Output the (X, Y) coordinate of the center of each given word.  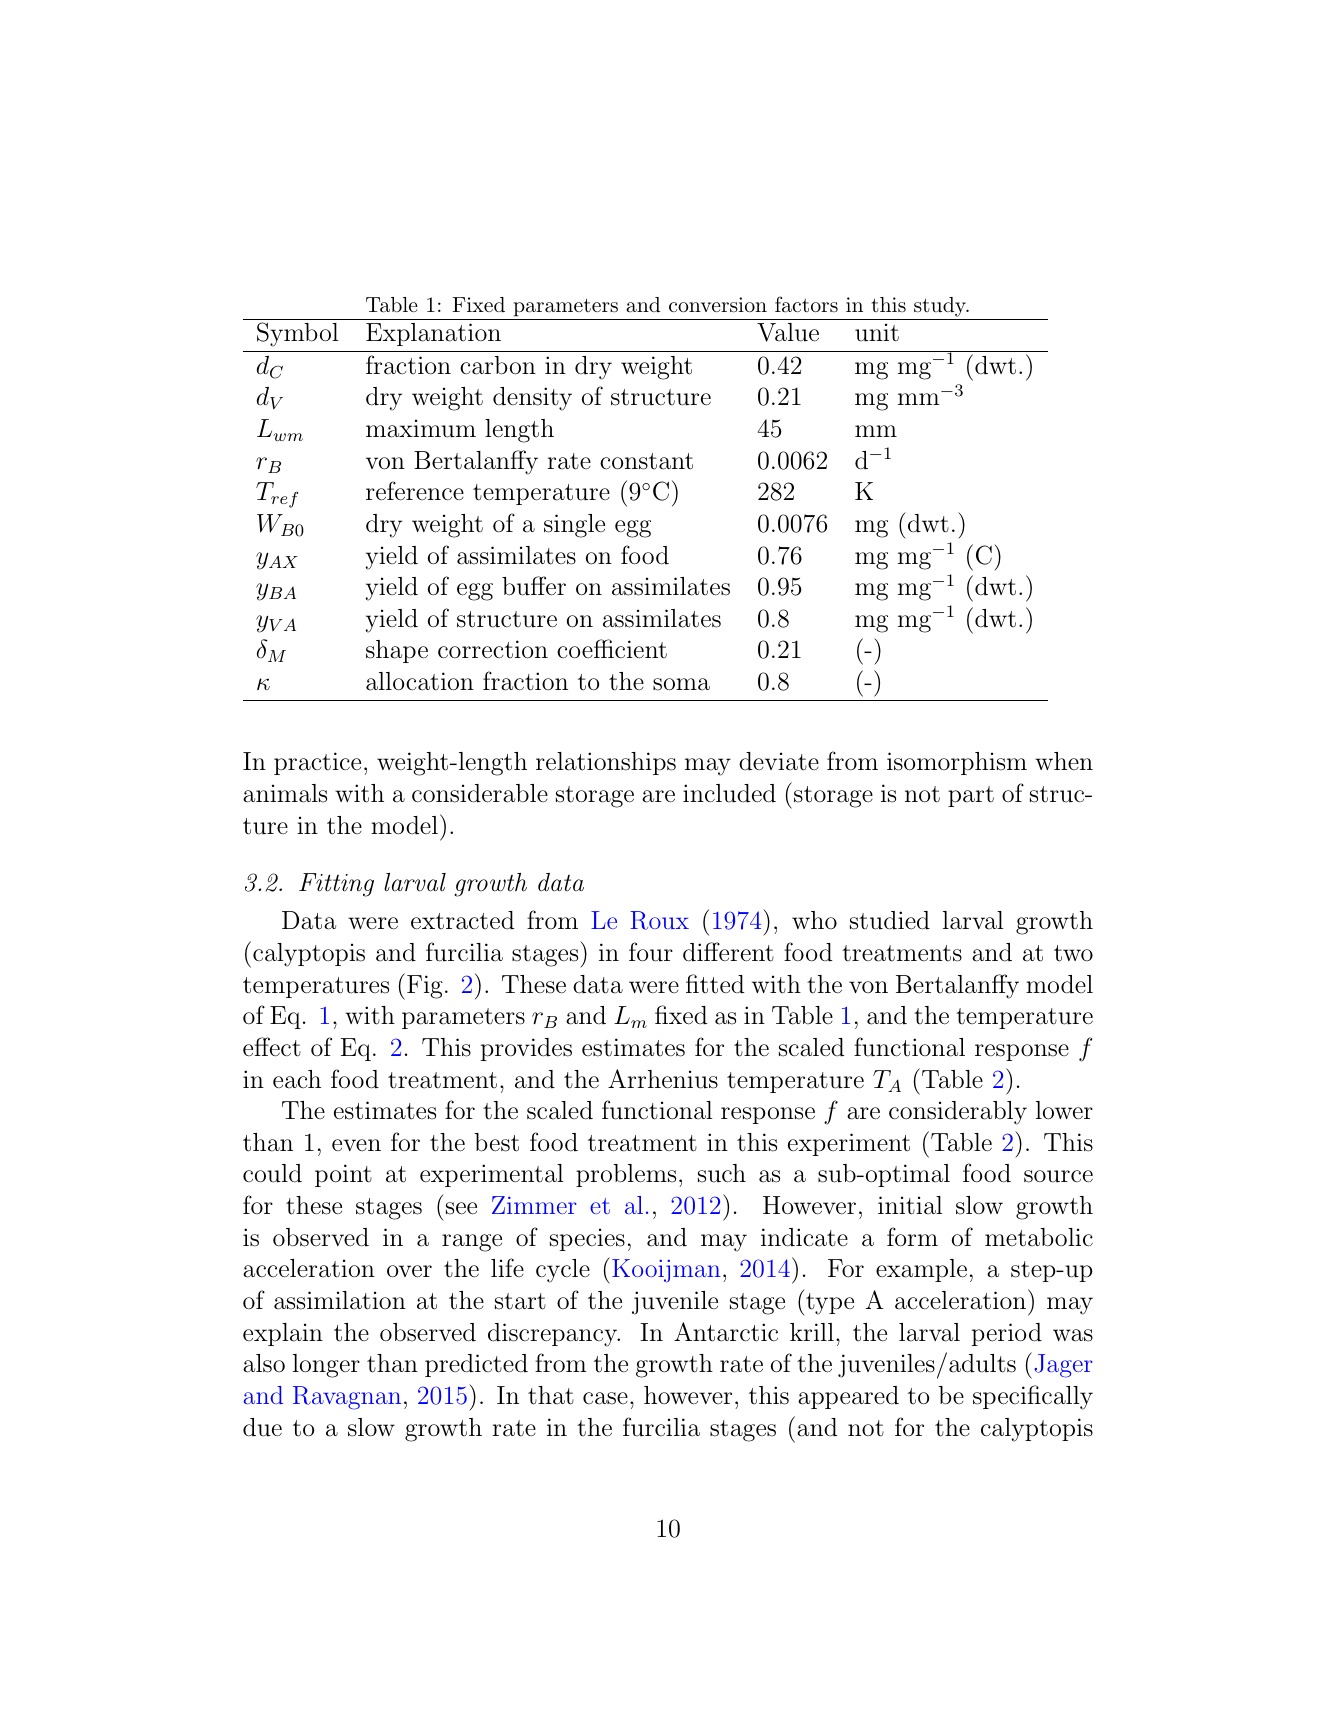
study (941, 307)
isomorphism (957, 763)
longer (326, 1366)
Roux (659, 920)
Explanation (433, 334)
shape (397, 651)
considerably (958, 1113)
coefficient (612, 649)
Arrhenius (663, 1079)
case (605, 1398)
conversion (718, 304)
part (971, 796)
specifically (1033, 1397)
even (356, 1145)
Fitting (336, 885)
